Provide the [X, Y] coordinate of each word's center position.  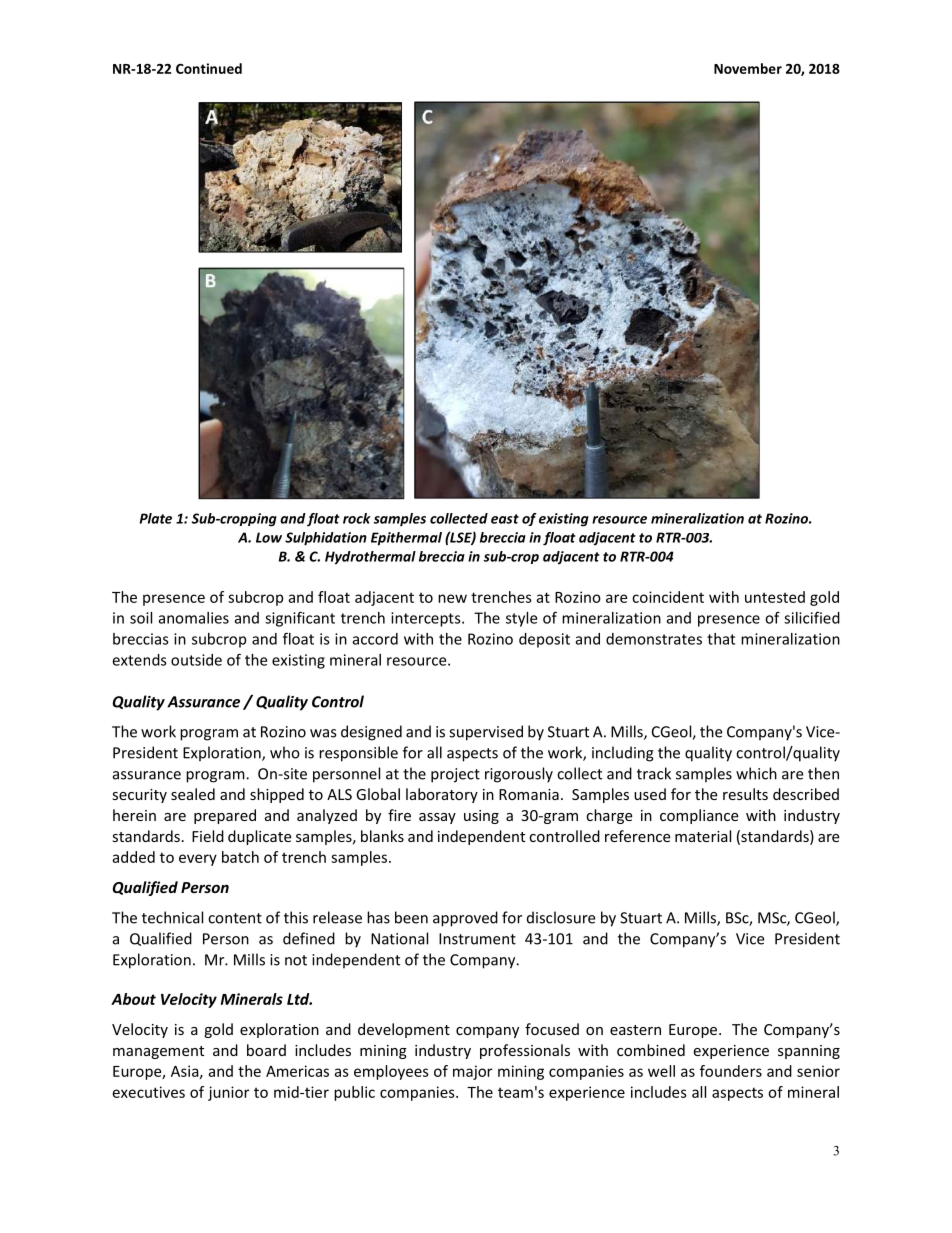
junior [228, 1093]
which [756, 773]
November [748, 68]
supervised [486, 733]
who [285, 752]
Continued [209, 68]
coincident [668, 597]
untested [775, 597]
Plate [156, 518]
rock [357, 518]
